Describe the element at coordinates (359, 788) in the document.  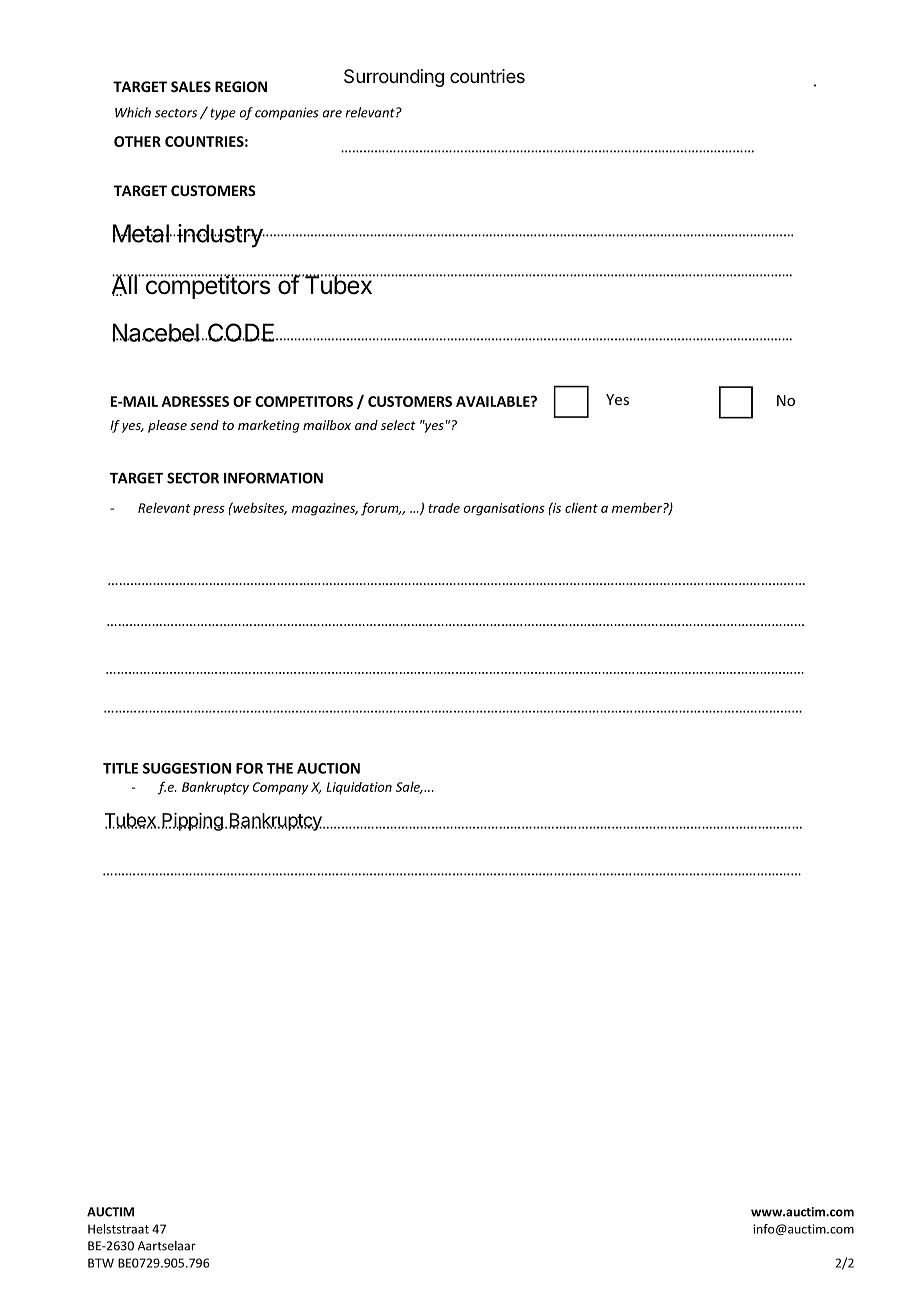
I see `Liquidation` at that location.
